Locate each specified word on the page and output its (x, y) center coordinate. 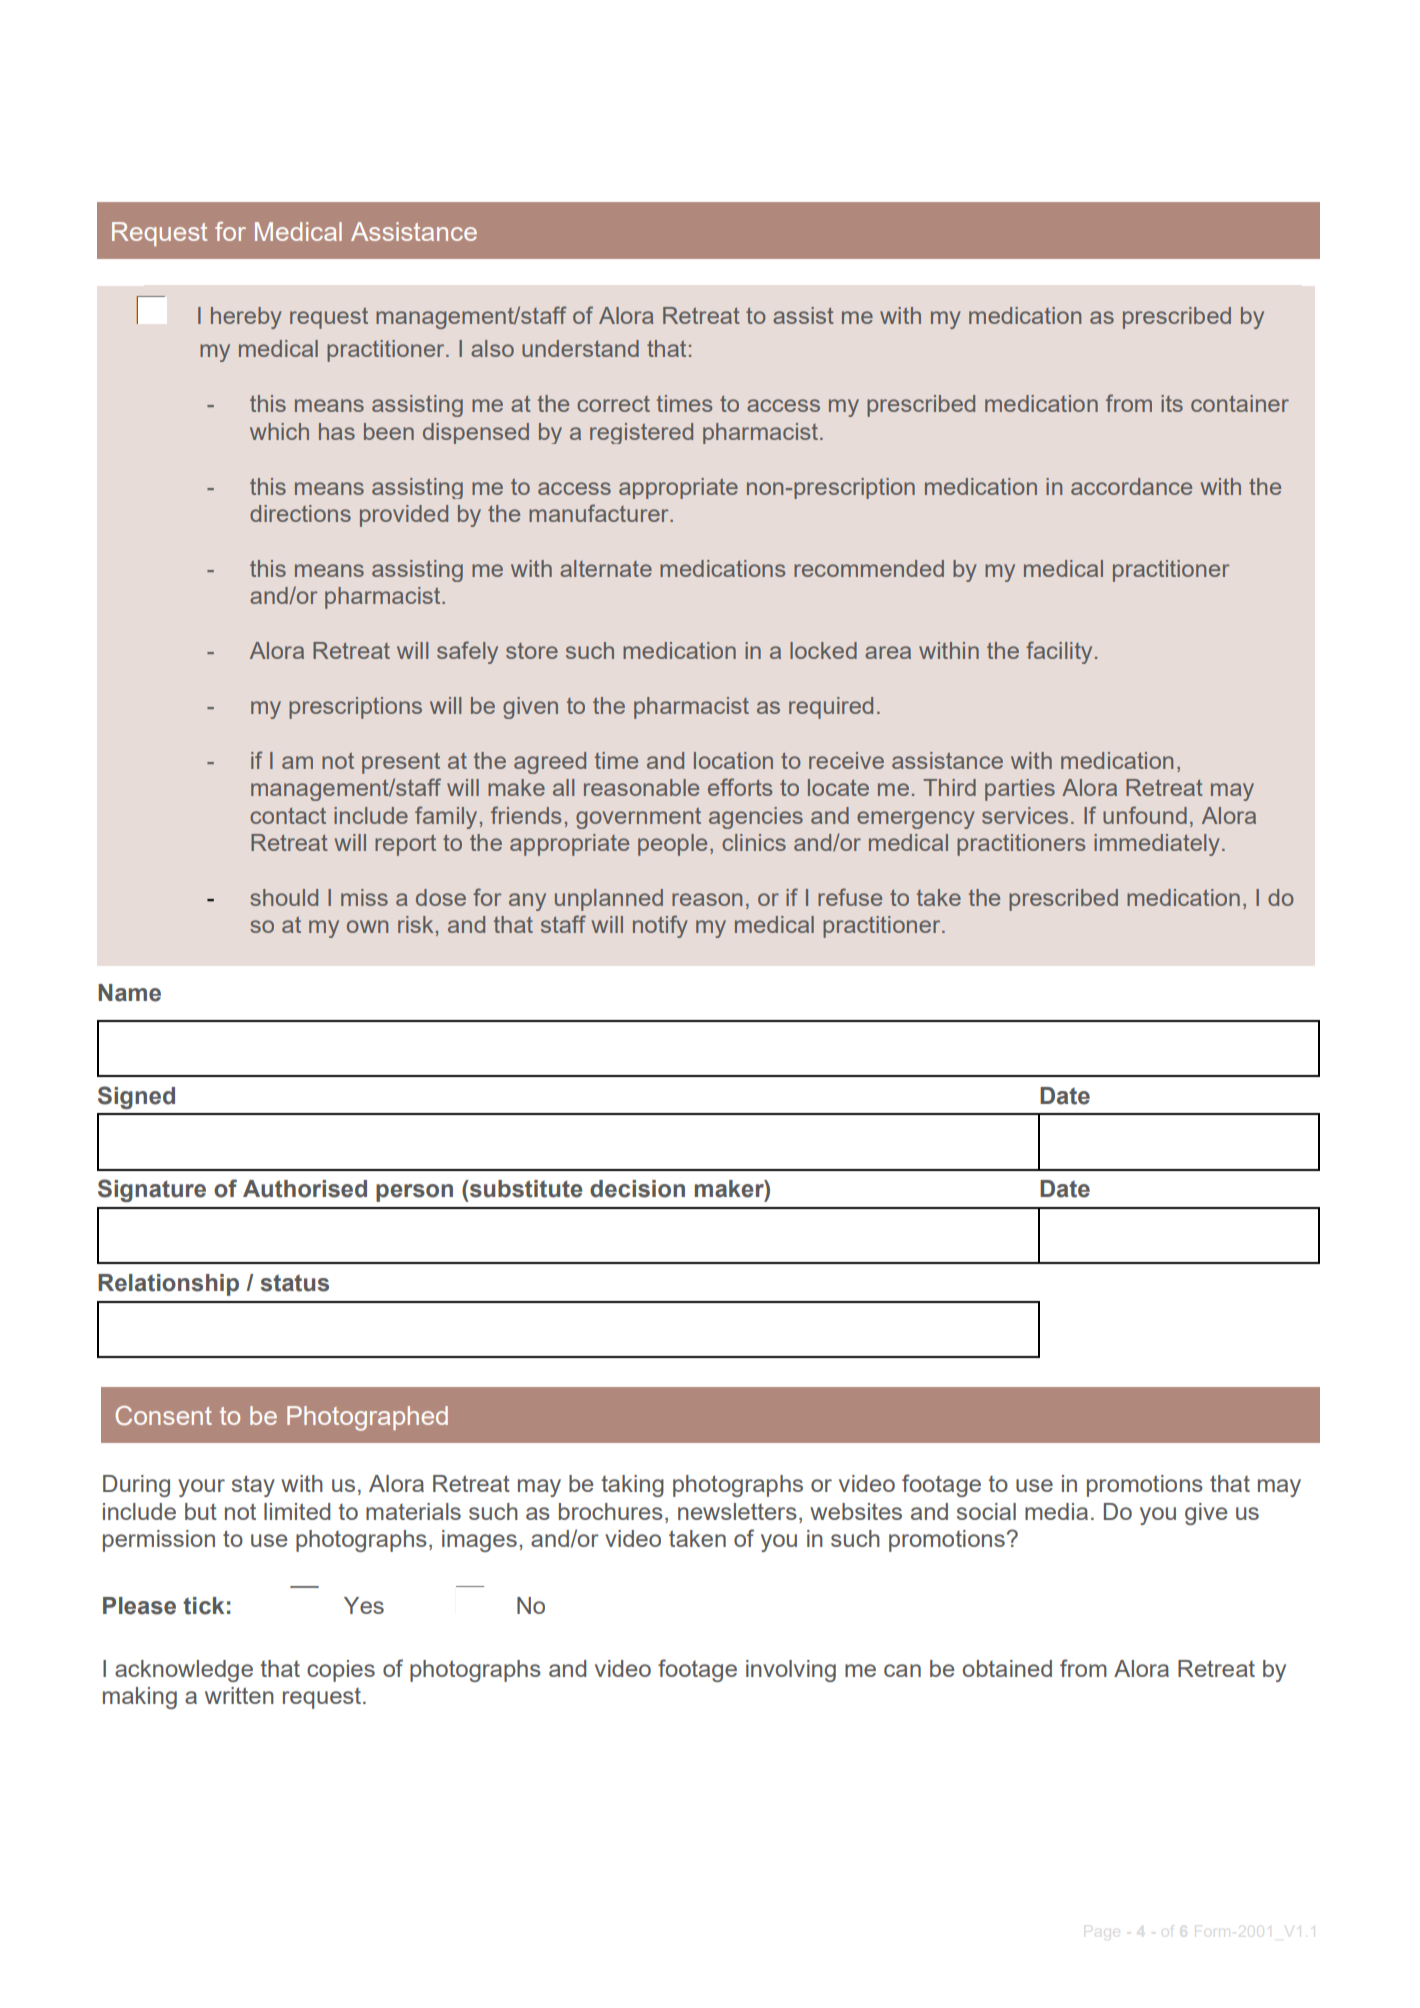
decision (637, 1189)
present (401, 763)
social (986, 1511)
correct (613, 404)
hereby (246, 318)
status (295, 1283)
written (239, 1695)
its (1172, 403)
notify (660, 926)
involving (791, 1671)
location (733, 760)
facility (1059, 652)
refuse (850, 897)
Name (129, 993)
